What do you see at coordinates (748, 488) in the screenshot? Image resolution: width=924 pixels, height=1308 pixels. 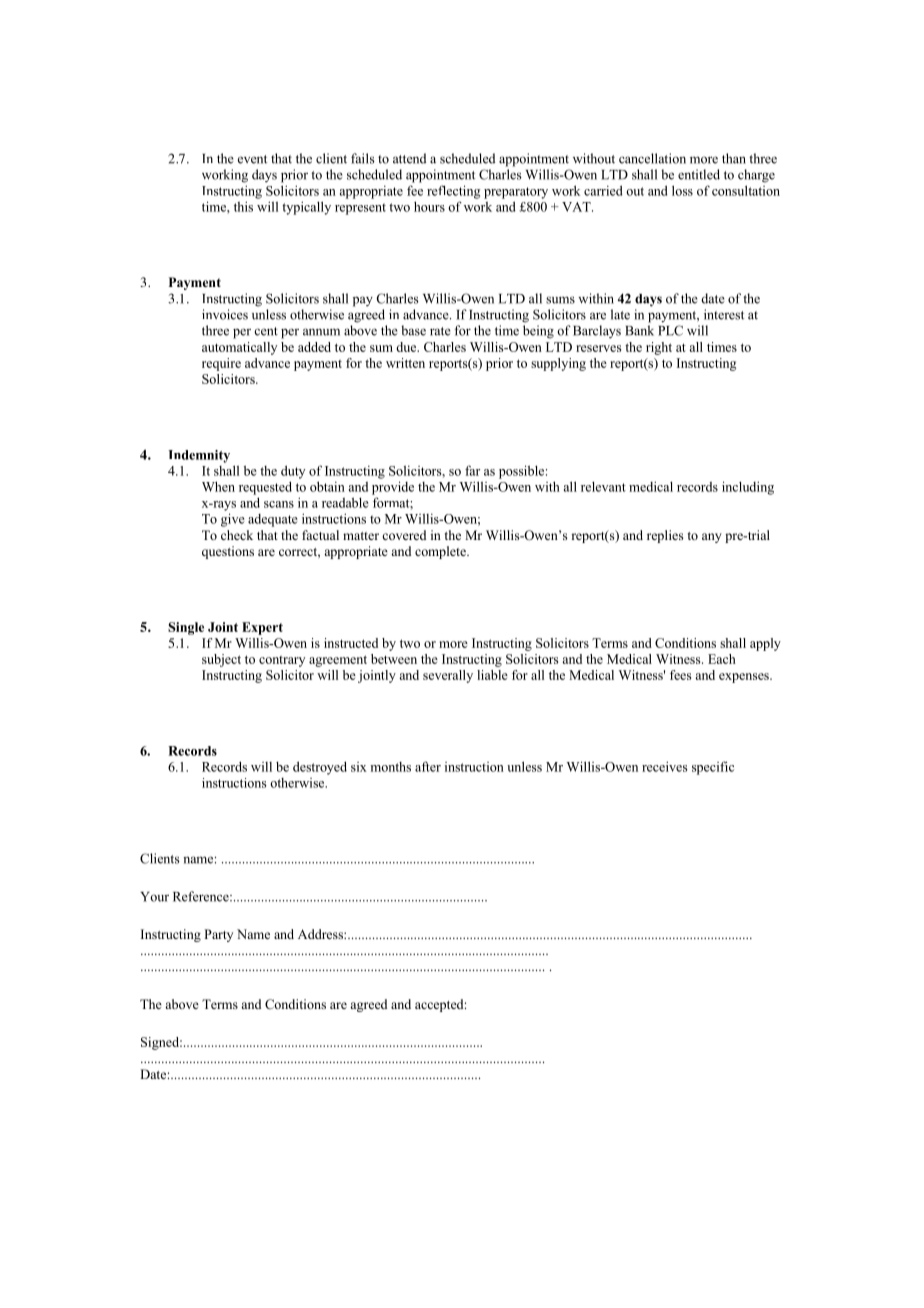 I see `including` at bounding box center [748, 488].
